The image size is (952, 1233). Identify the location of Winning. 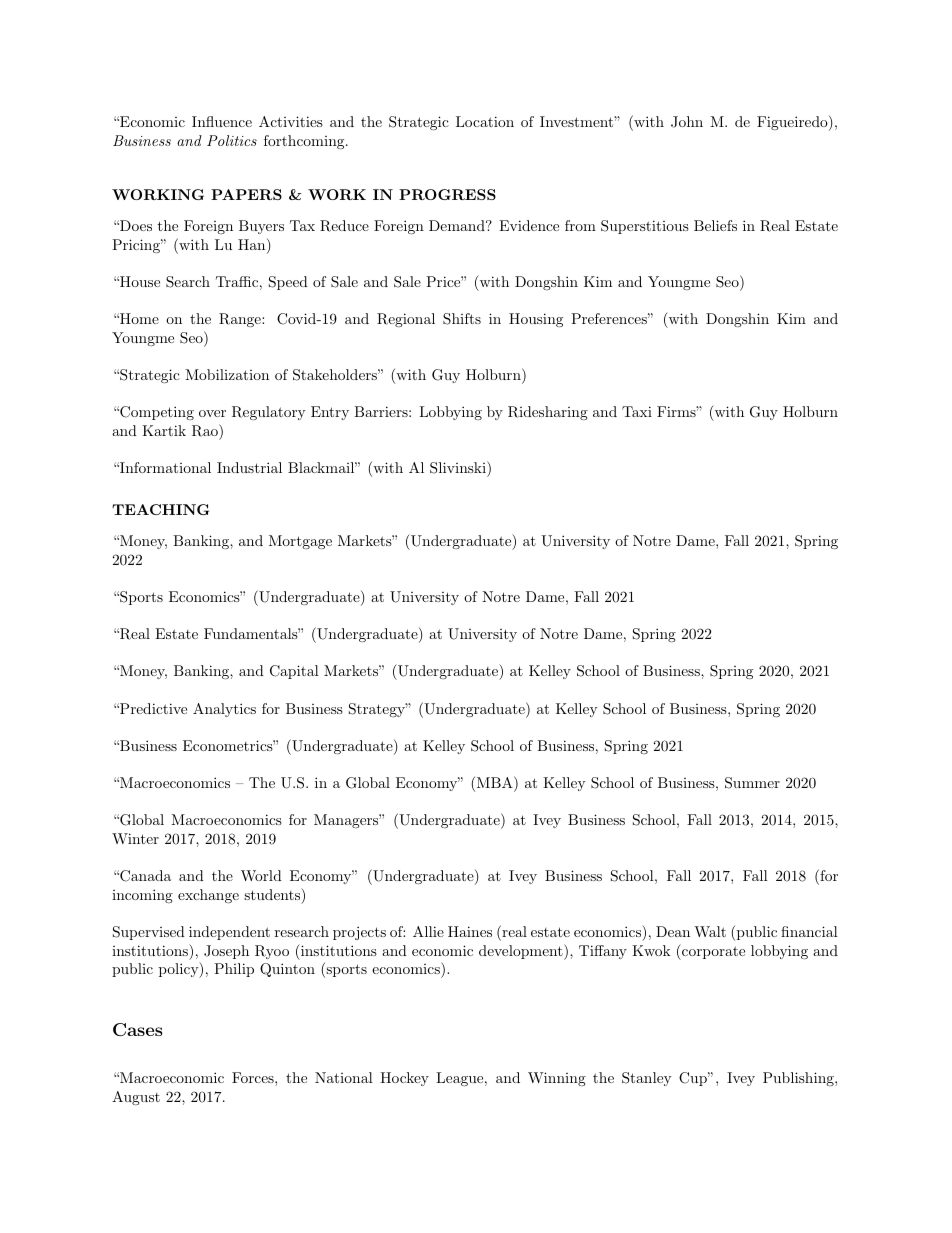
(557, 1079).
